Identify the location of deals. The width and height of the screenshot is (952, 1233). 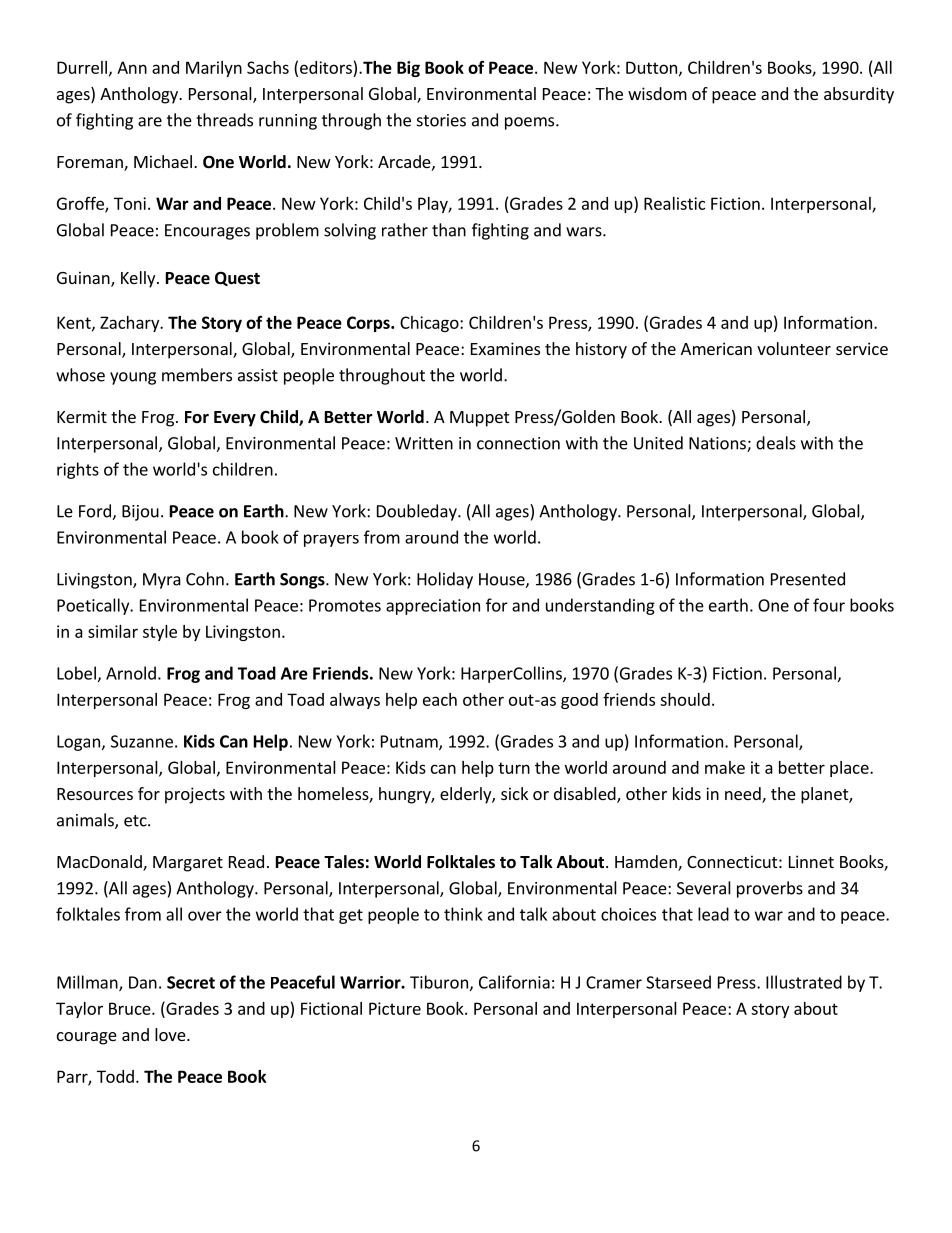
(776, 443).
